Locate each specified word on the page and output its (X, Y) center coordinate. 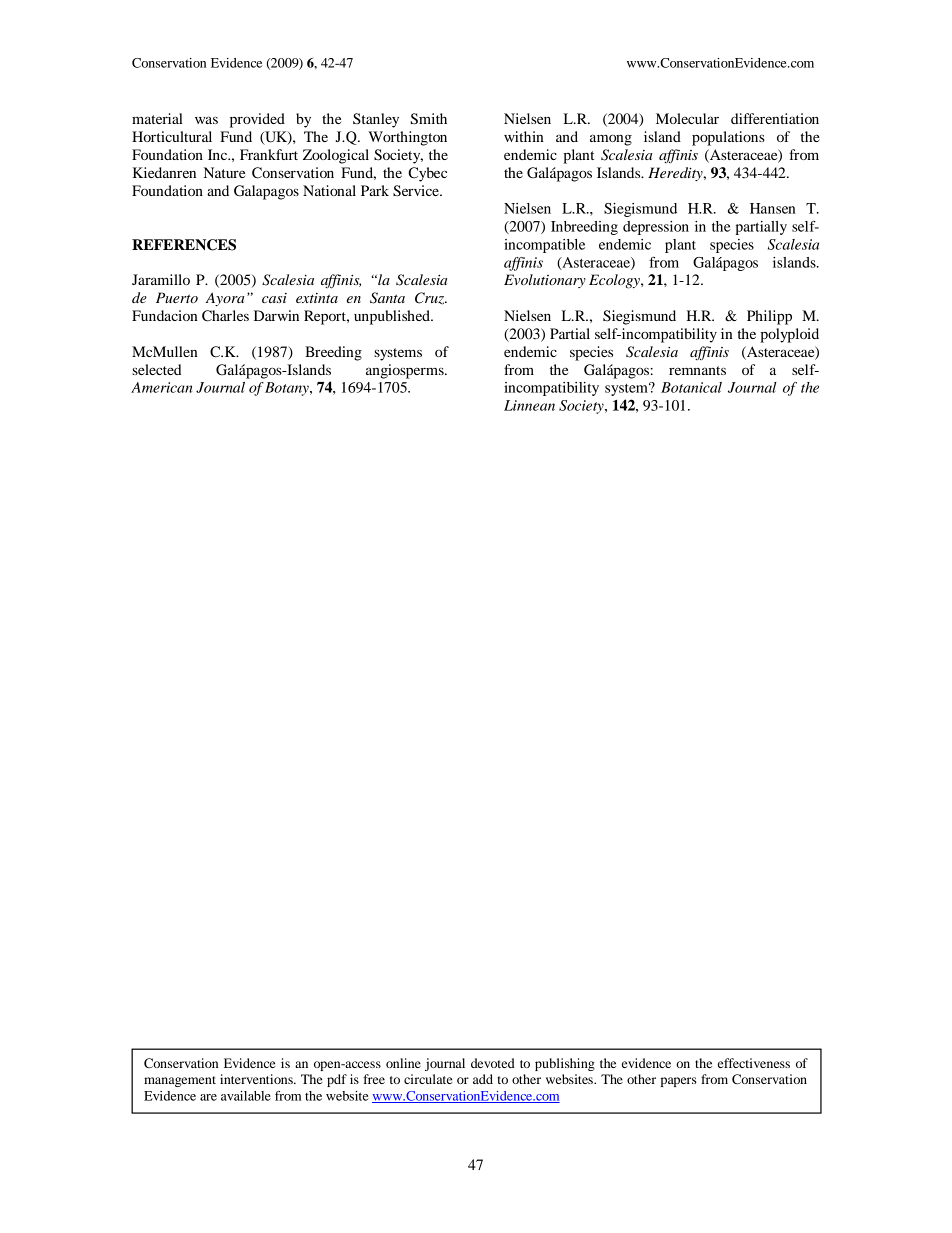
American (161, 387)
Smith (428, 119)
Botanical (691, 387)
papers (679, 1082)
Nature (224, 172)
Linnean (529, 405)
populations (728, 138)
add (483, 1079)
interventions (257, 1079)
